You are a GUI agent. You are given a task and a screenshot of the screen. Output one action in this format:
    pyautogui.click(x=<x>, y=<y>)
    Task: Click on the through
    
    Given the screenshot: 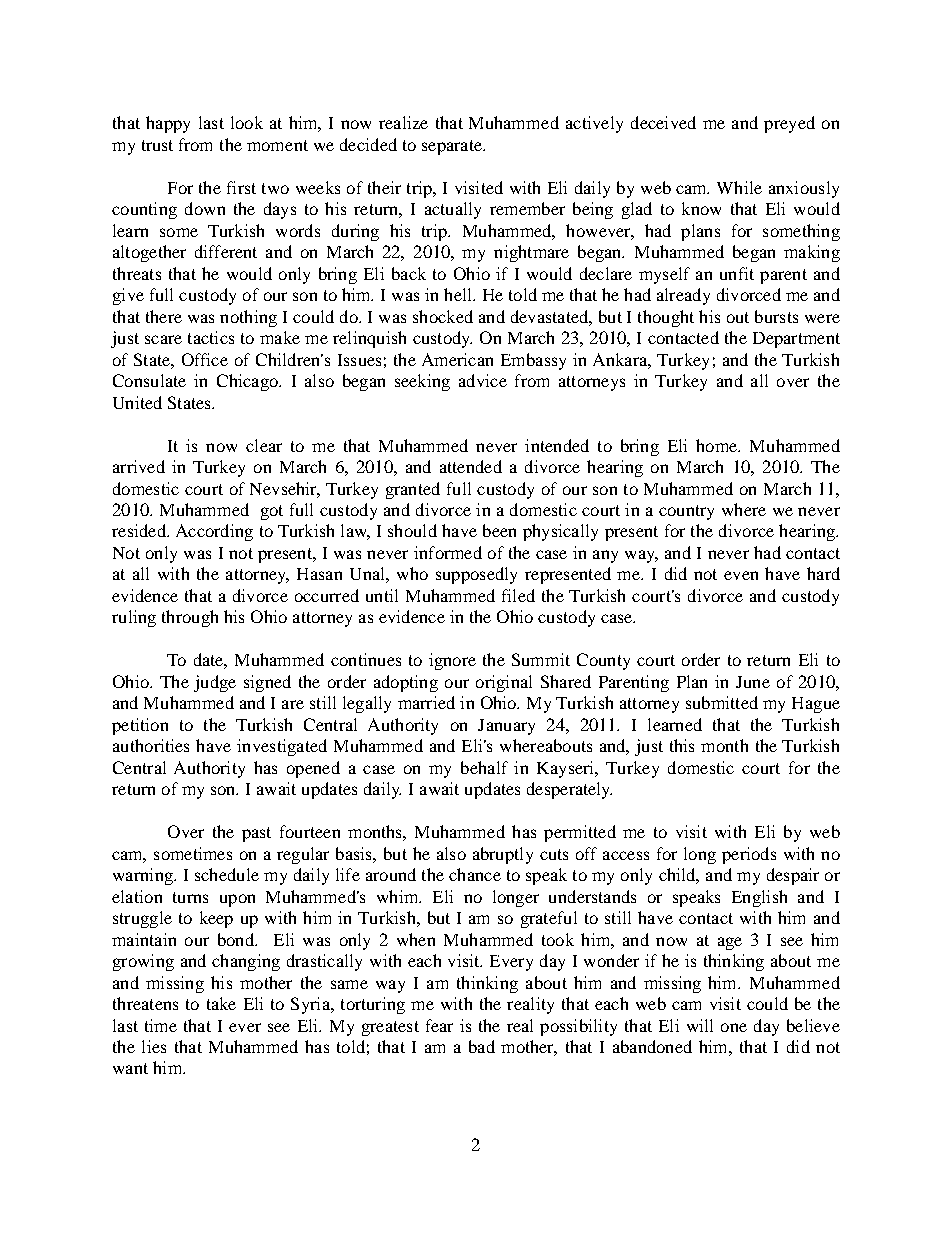 What is the action you would take?
    pyautogui.click(x=190, y=618)
